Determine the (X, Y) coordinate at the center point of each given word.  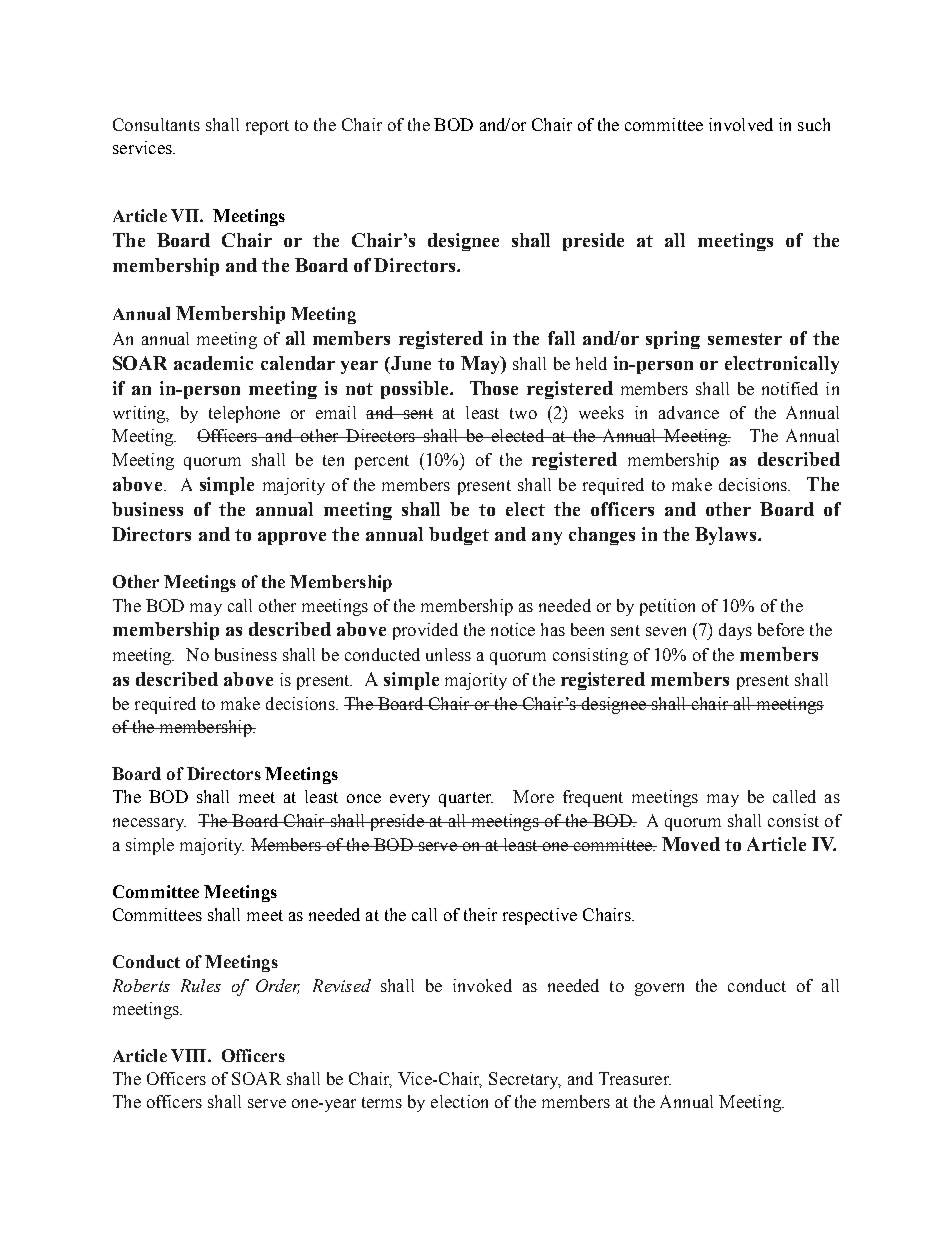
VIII (190, 1055)
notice (513, 629)
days (735, 631)
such (814, 124)
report (267, 127)
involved (741, 124)
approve (292, 538)
